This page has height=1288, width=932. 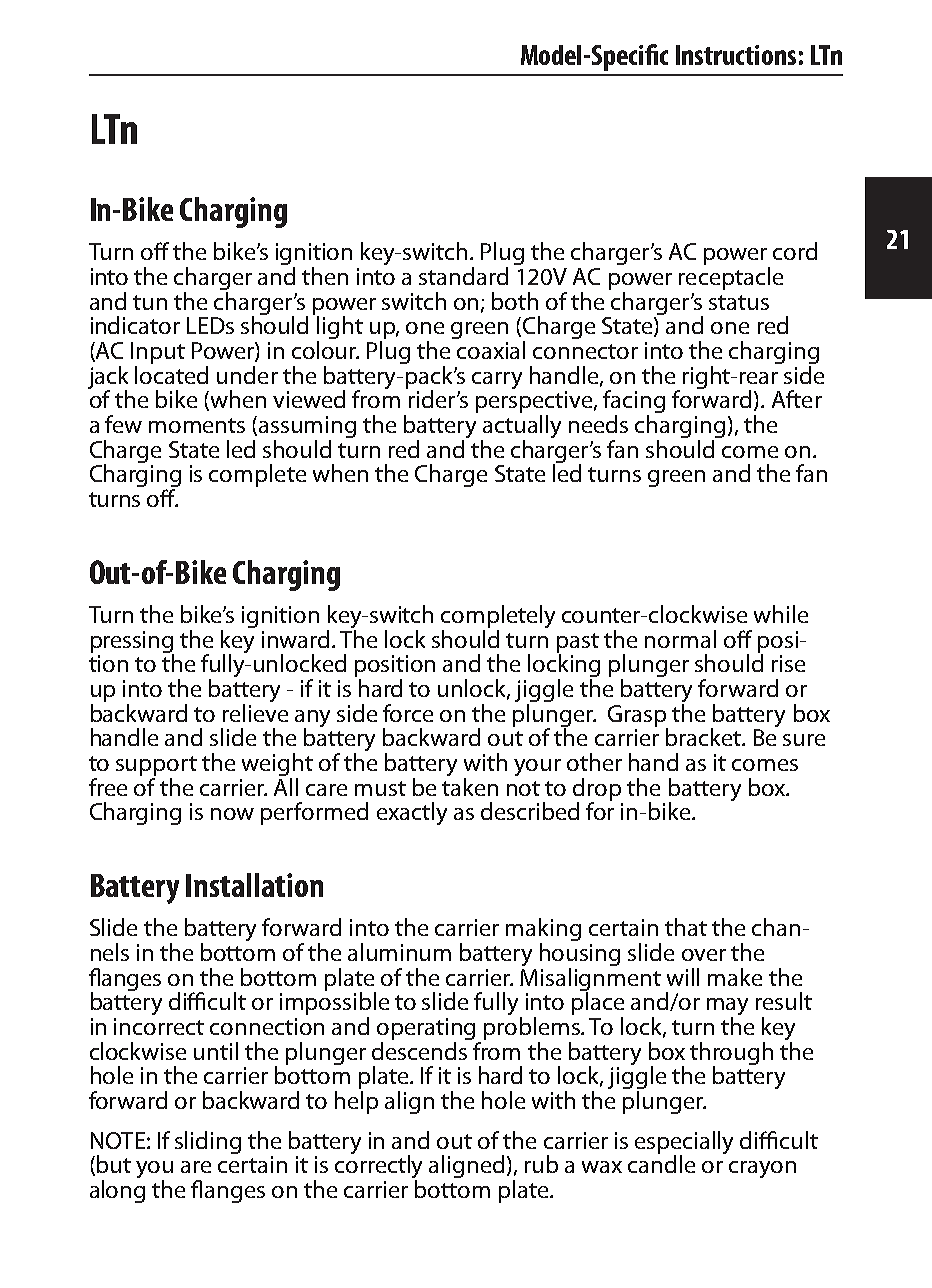 I want to click on Grasp, so click(x=638, y=717).
